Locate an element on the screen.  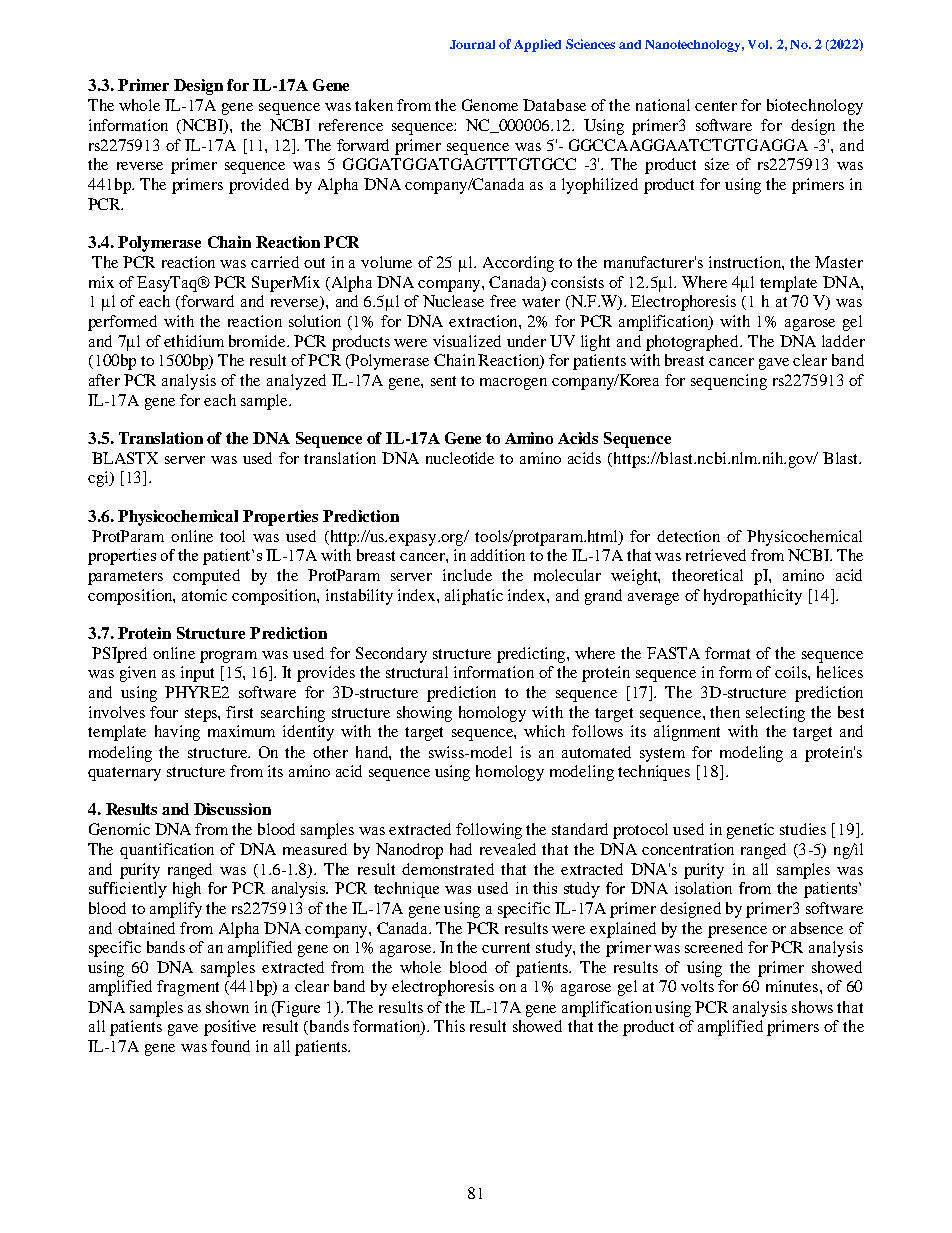
sequencing is located at coordinates (729, 382).
